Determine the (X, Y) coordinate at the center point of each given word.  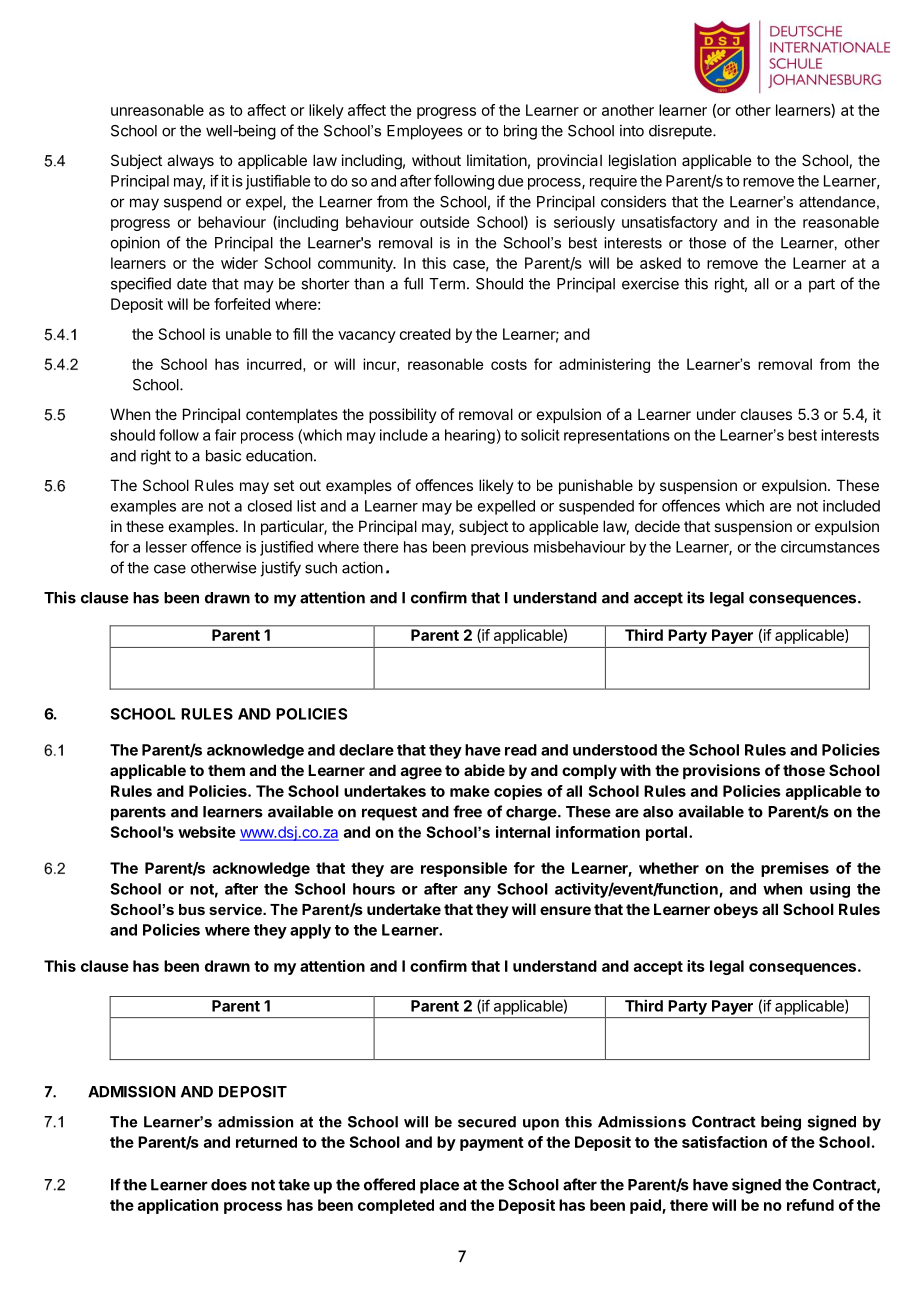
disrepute (681, 132)
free (467, 811)
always (190, 161)
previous (500, 548)
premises (795, 869)
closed (270, 506)
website (207, 832)
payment (492, 1144)
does (229, 1185)
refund (810, 1205)
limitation (497, 160)
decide (657, 526)
